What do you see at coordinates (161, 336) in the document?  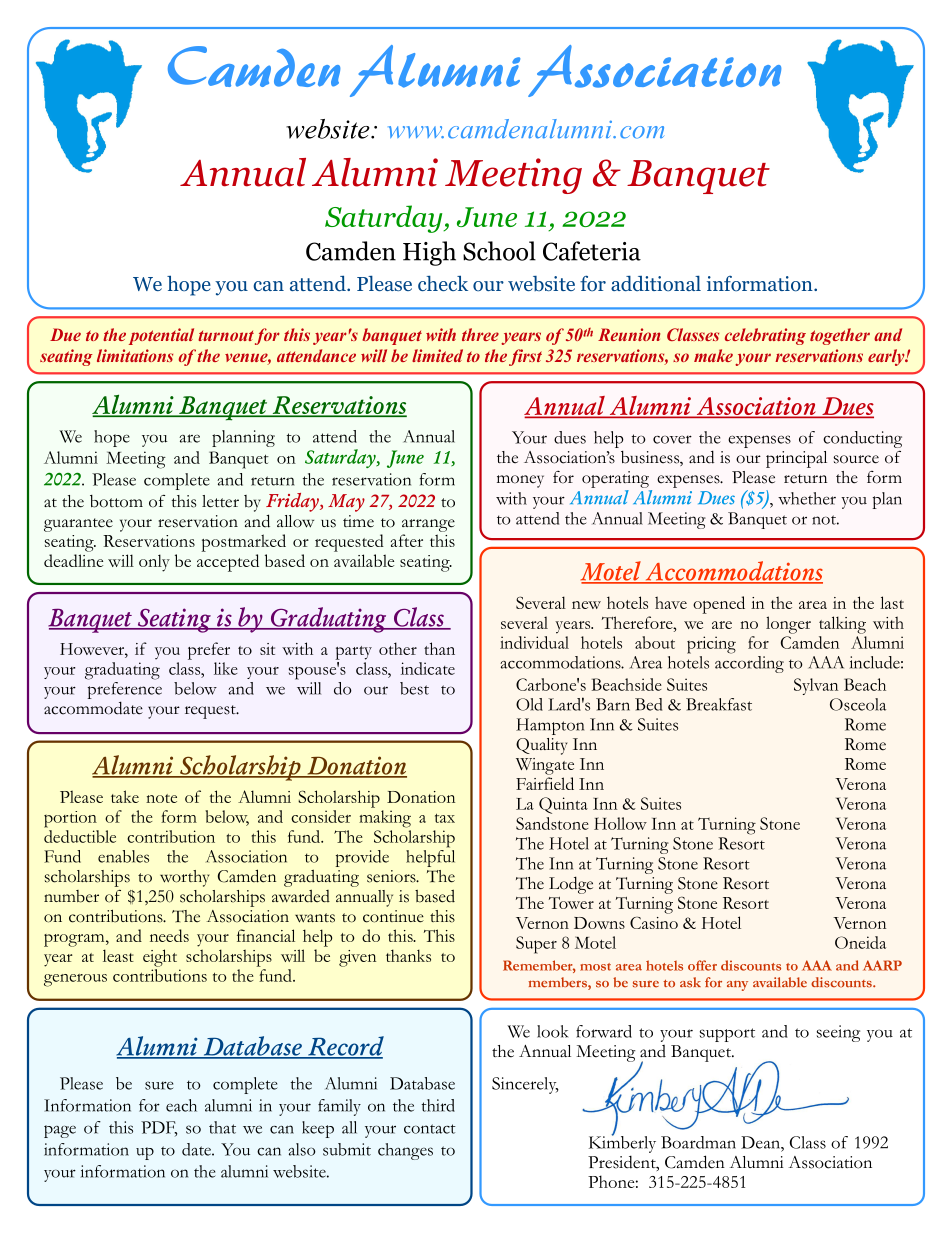 I see `potential` at bounding box center [161, 336].
